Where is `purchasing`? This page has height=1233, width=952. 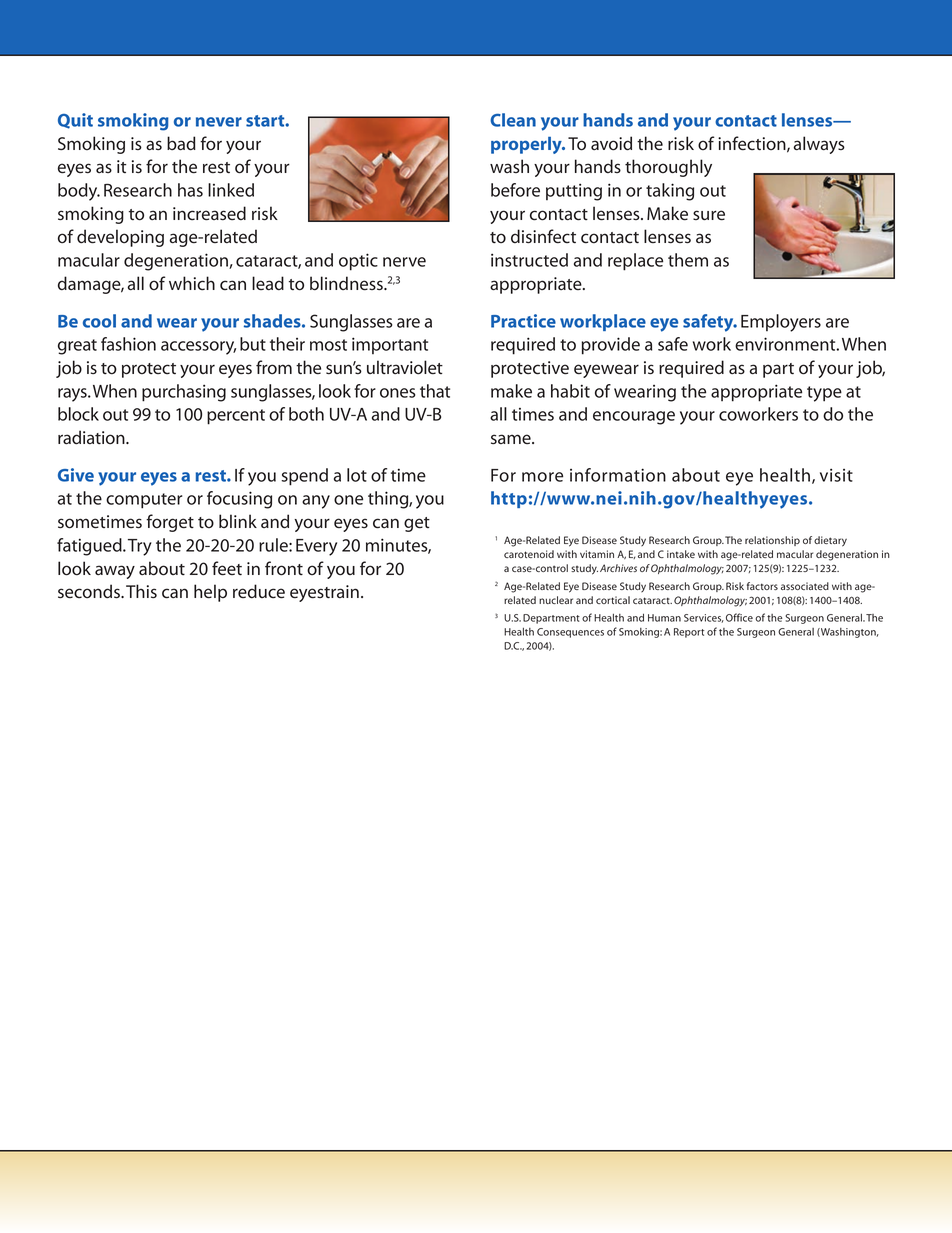
purchasing is located at coordinates (184, 393).
